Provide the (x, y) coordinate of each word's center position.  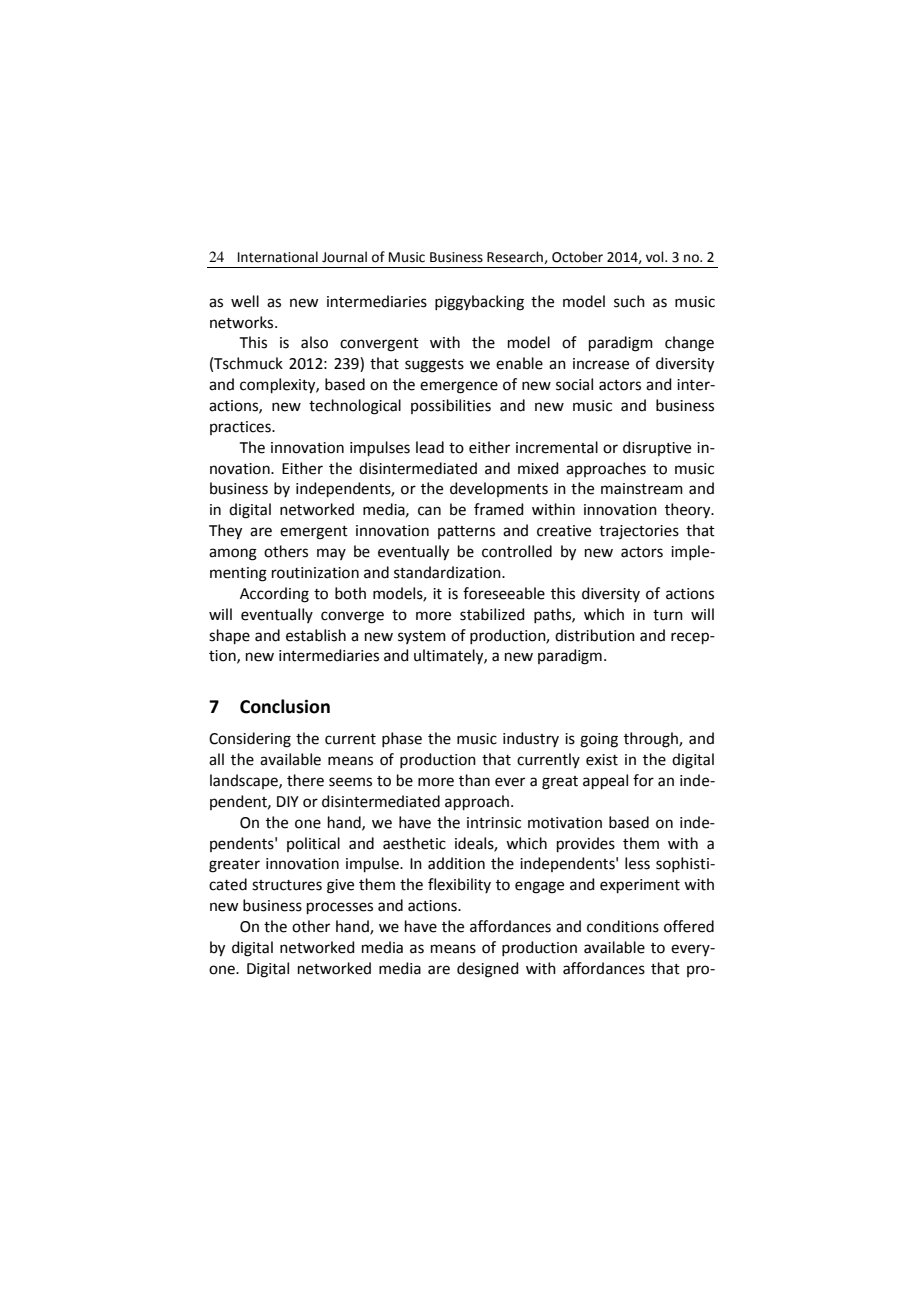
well (245, 301)
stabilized (492, 614)
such (629, 301)
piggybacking (479, 303)
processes (340, 908)
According (274, 595)
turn (668, 615)
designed (488, 970)
